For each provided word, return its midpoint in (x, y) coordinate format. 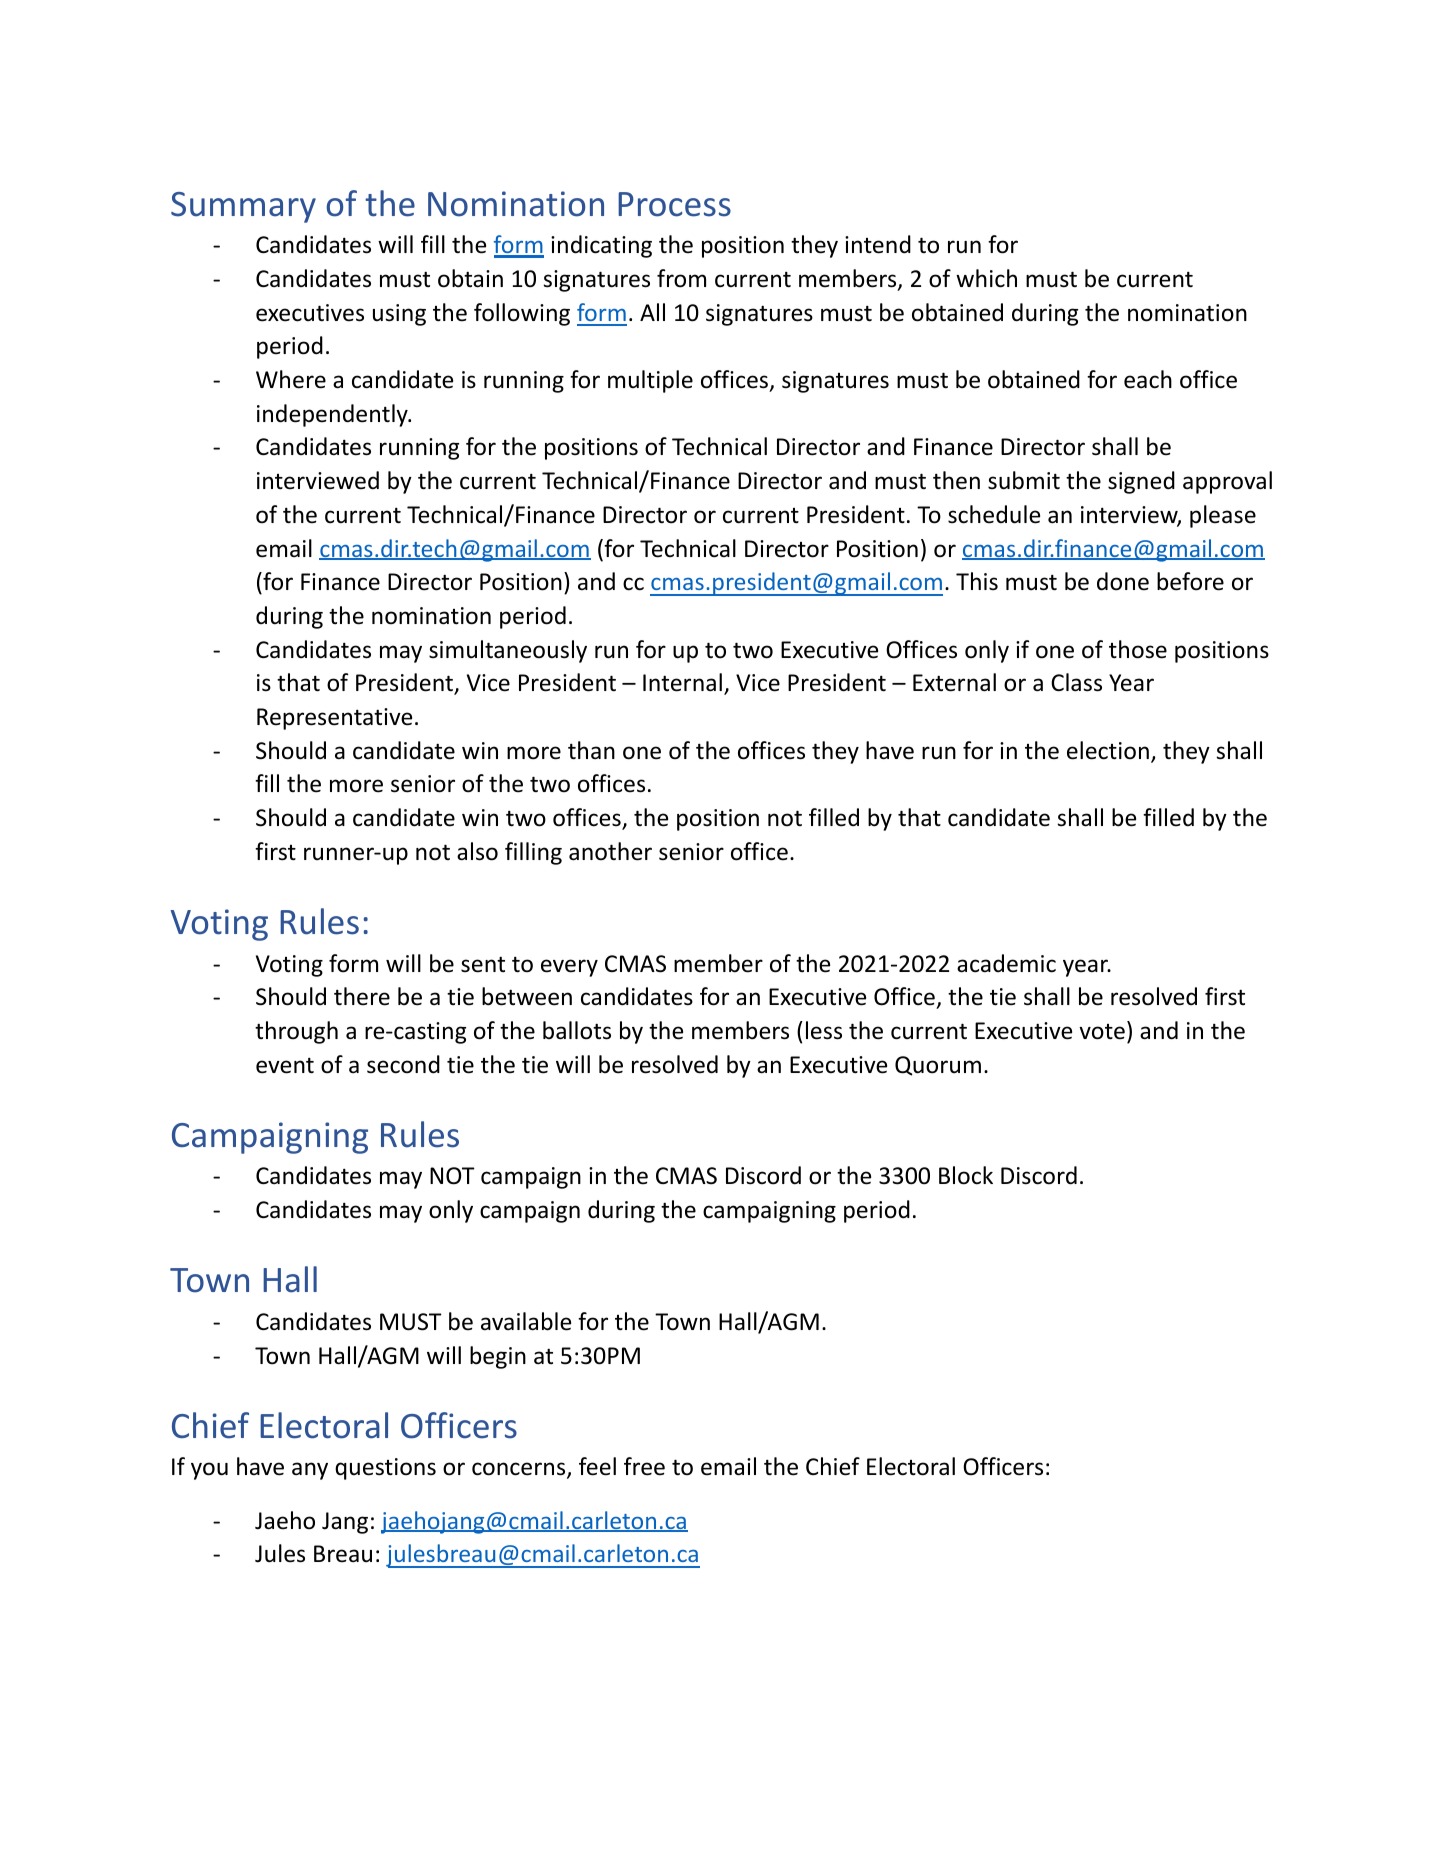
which (986, 278)
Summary (243, 207)
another (610, 851)
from (681, 278)
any (310, 1471)
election (1108, 750)
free (644, 1466)
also (477, 851)
